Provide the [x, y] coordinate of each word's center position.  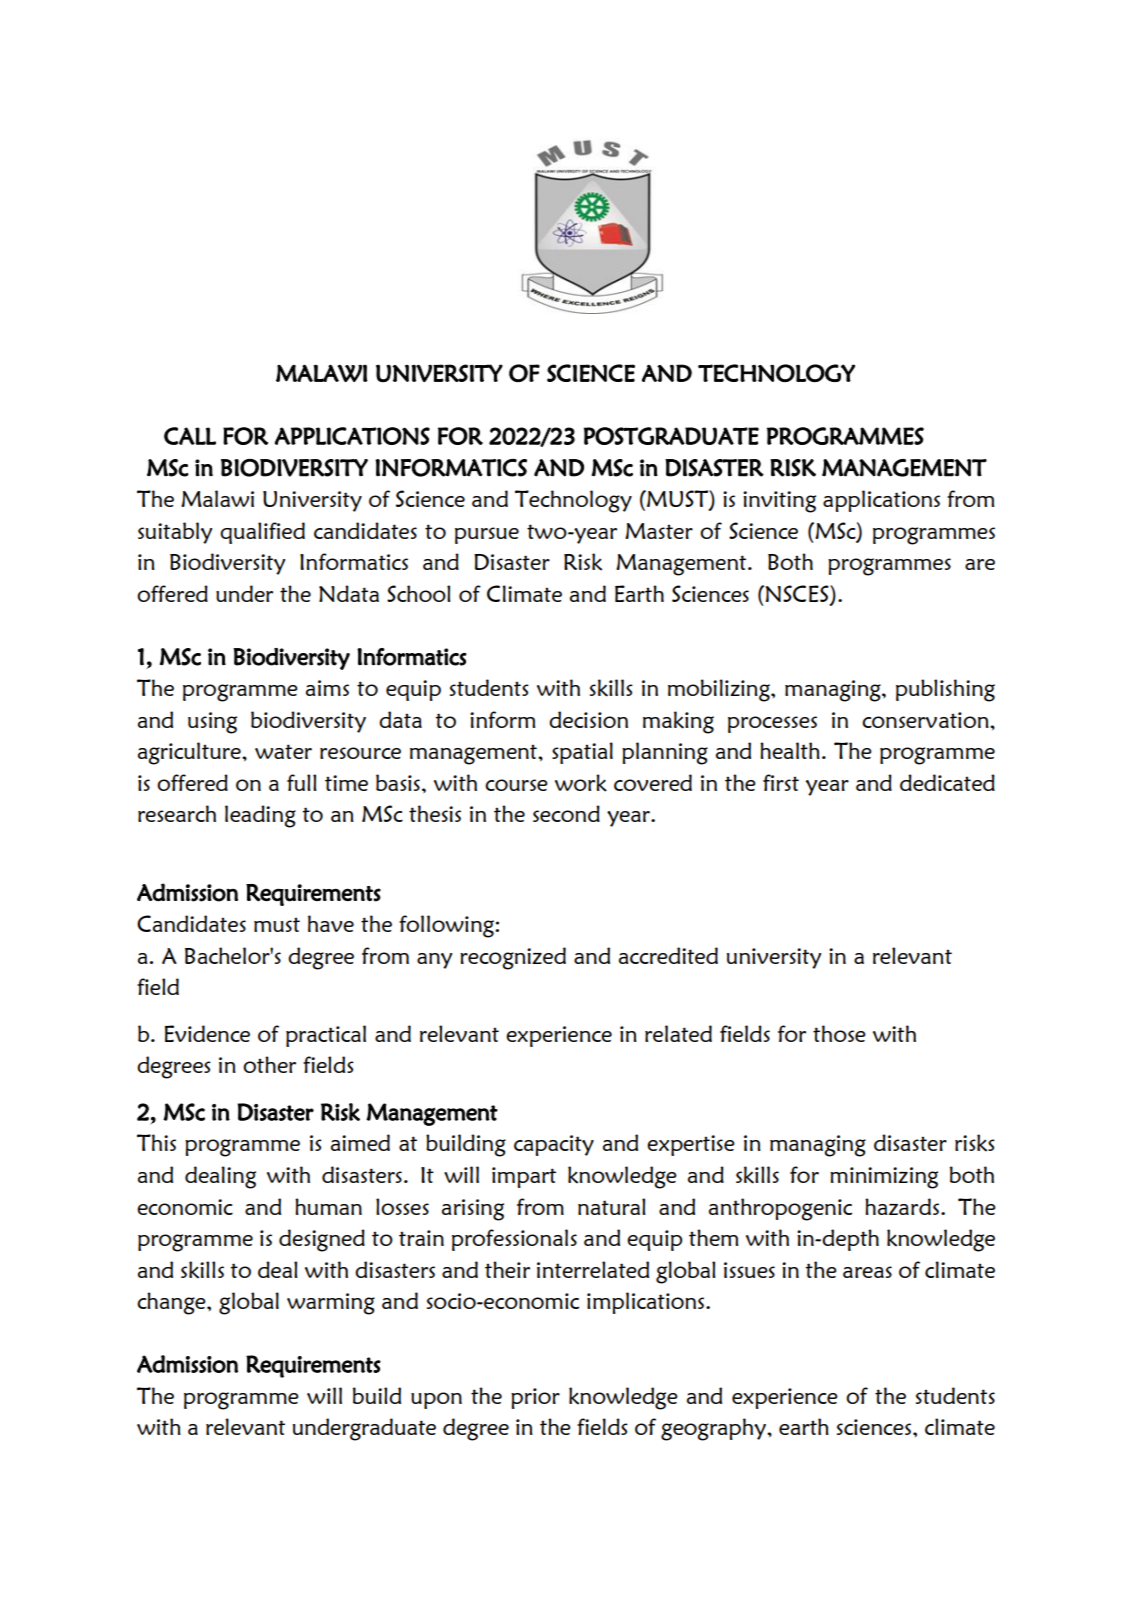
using [212, 723]
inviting [779, 502]
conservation [926, 720]
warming [331, 1304]
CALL [190, 436]
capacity [554, 1145]
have [331, 923]
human [328, 1206]
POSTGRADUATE [671, 436]
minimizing [884, 1178]
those [839, 1033]
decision [588, 719]
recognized [513, 958]
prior [535, 1398]
